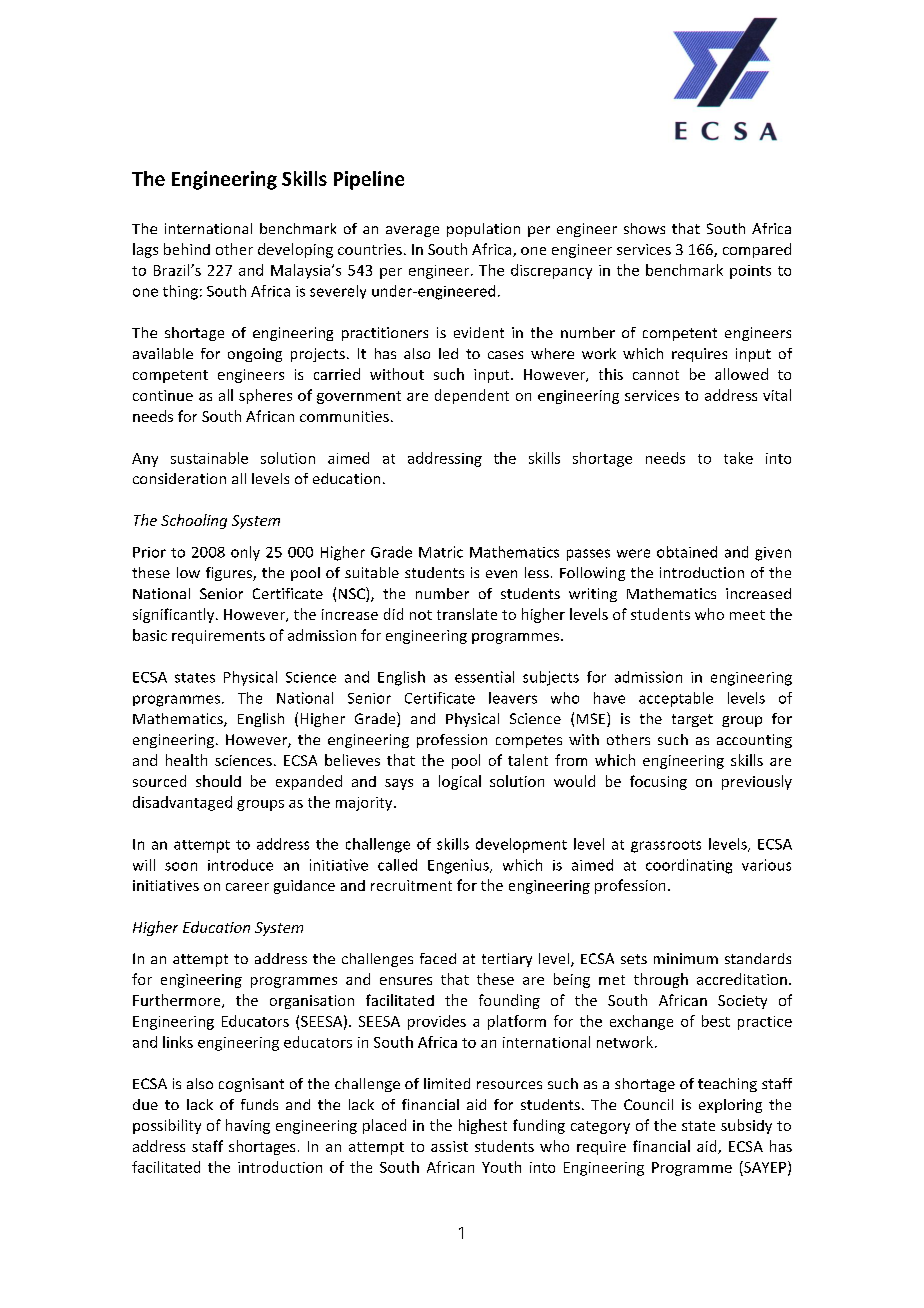 The height and width of the page is (1308, 924). Describe the element at coordinates (483, 230) in the page. I see `population` at that location.
